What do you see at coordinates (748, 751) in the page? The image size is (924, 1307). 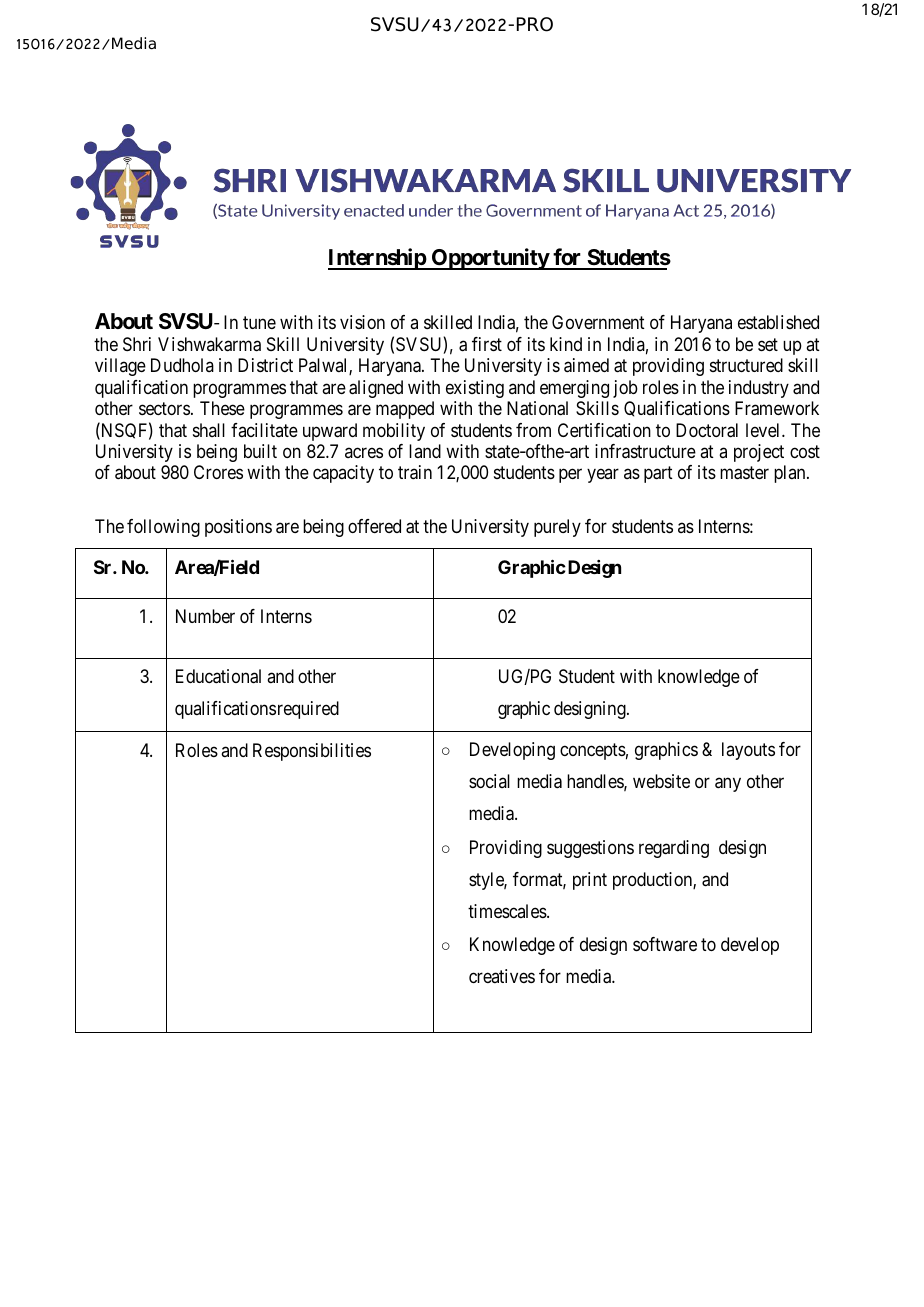 I see `layouts` at bounding box center [748, 751].
